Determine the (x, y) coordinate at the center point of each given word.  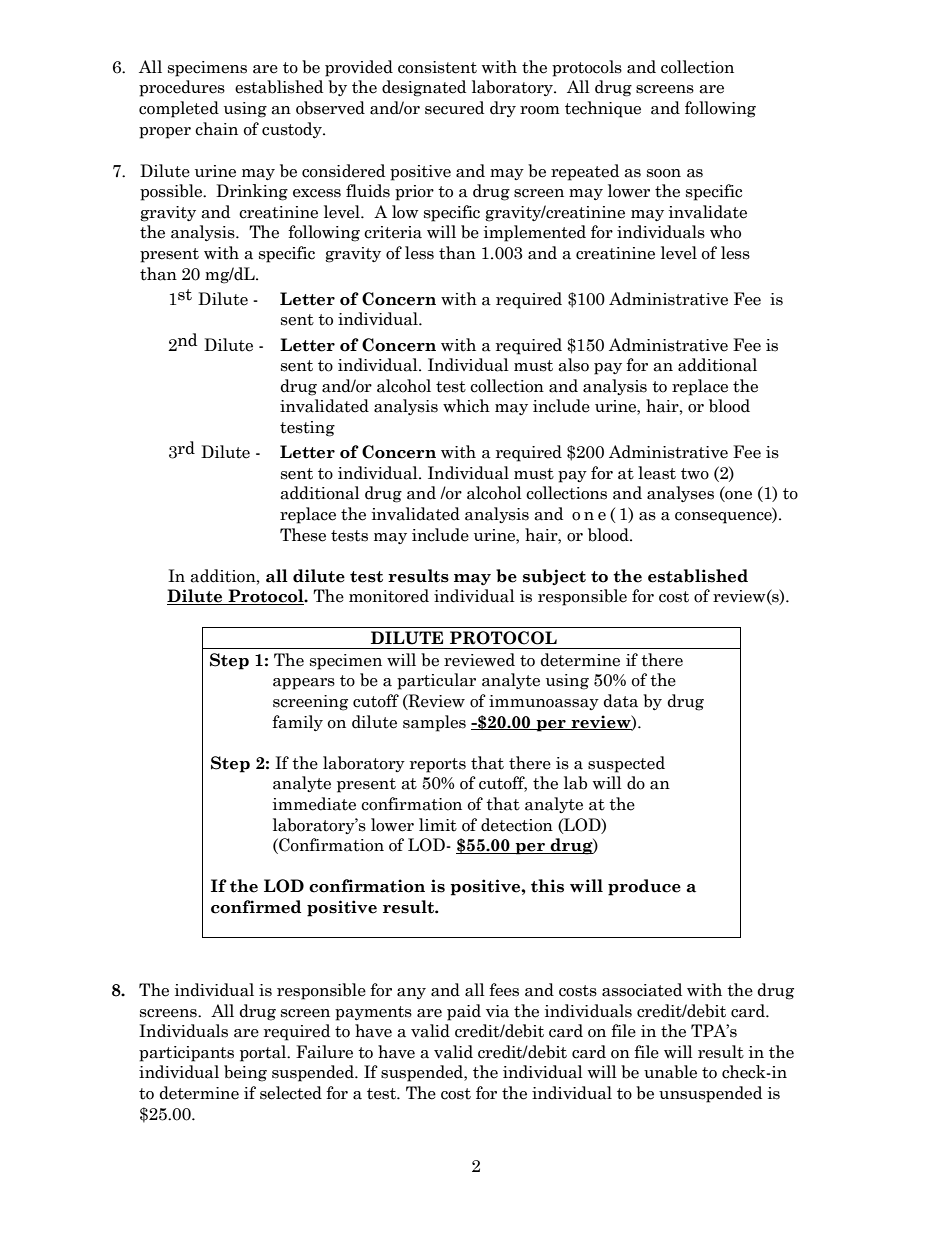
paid (464, 1012)
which (466, 406)
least (657, 473)
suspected (626, 764)
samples (434, 723)
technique (603, 109)
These (303, 535)
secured (454, 108)
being (245, 1073)
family (297, 723)
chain (216, 129)
